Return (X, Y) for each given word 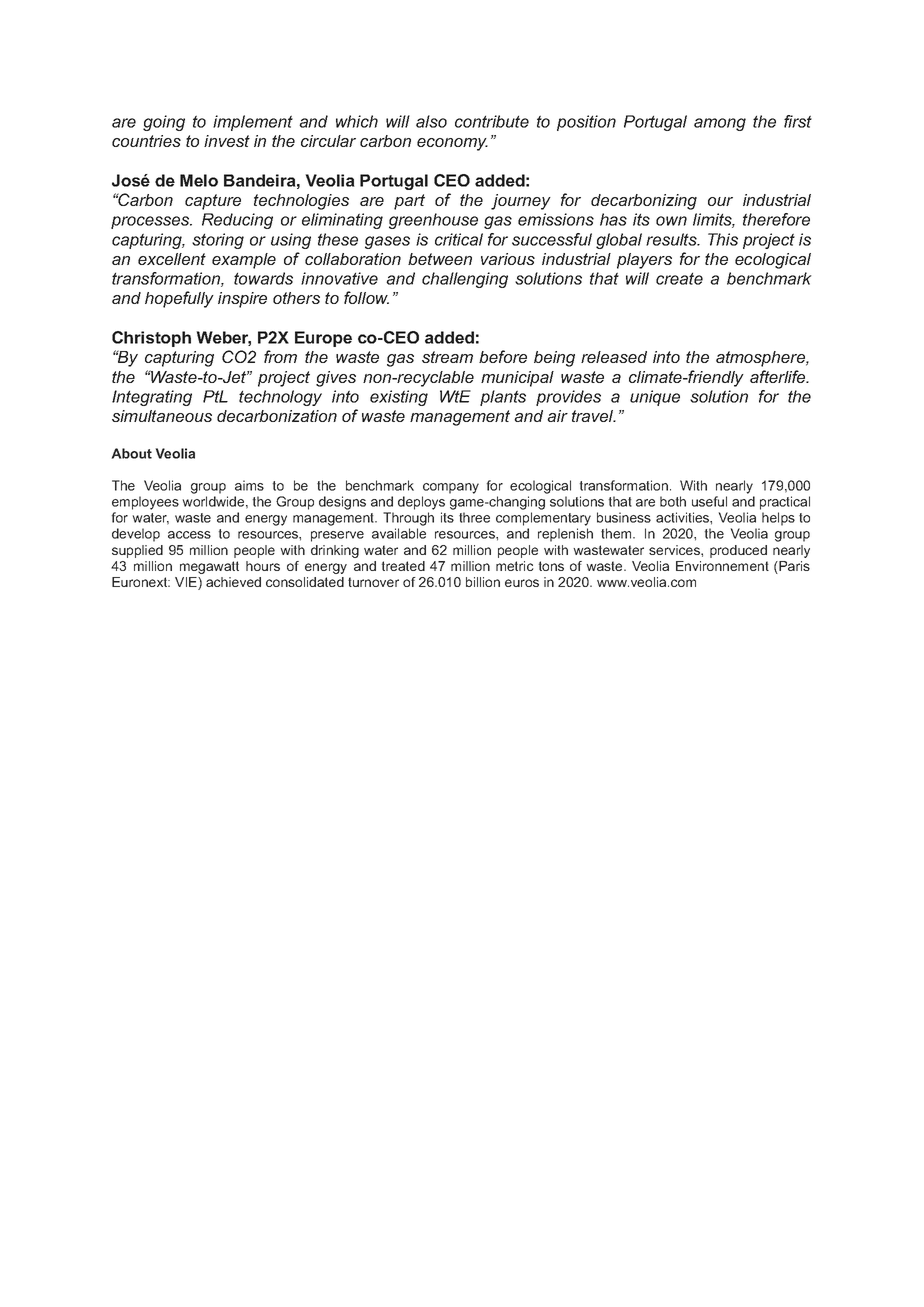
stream (447, 357)
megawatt (209, 567)
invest (227, 141)
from (280, 356)
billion (483, 582)
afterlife (779, 376)
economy (452, 144)
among (720, 124)
